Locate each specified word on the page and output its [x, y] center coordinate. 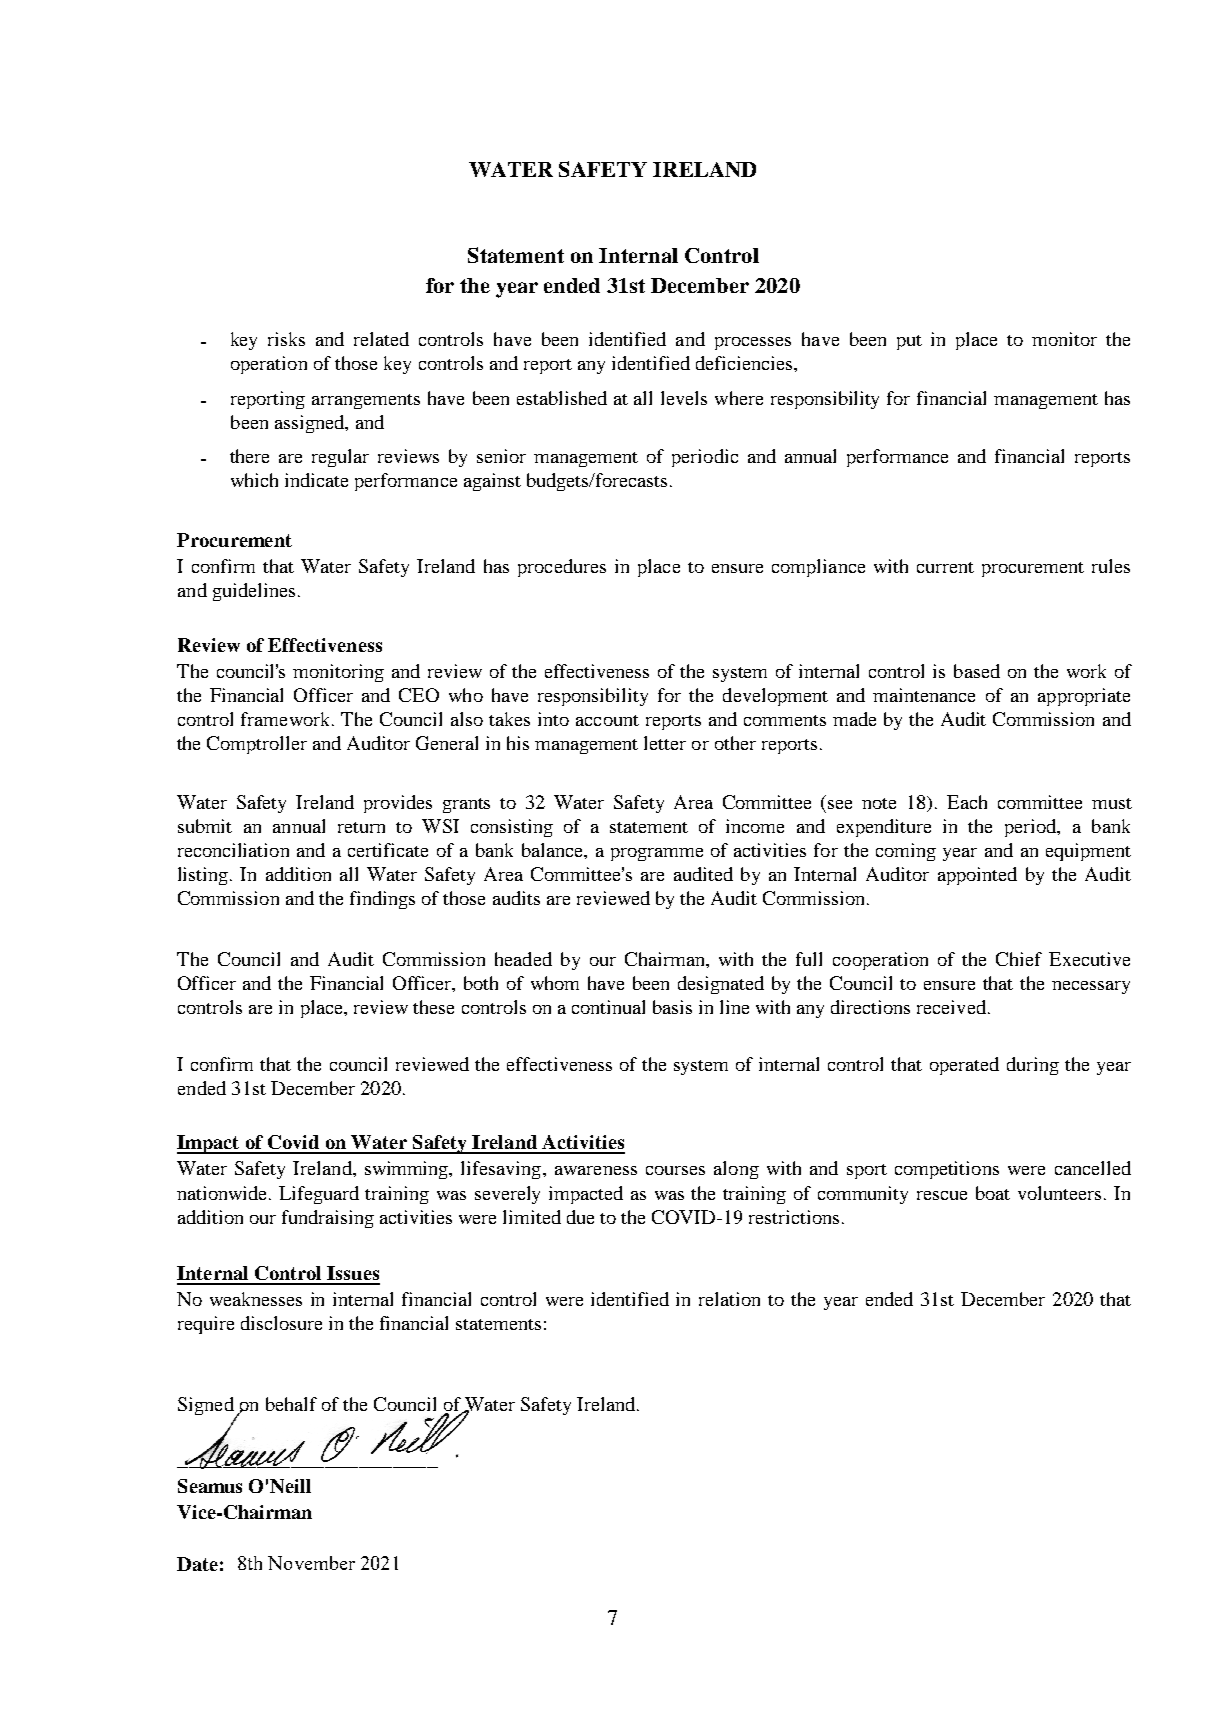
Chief [1019, 959]
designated [721, 985]
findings [382, 900]
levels [684, 398]
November [311, 1563]
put [909, 342]
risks [286, 339]
